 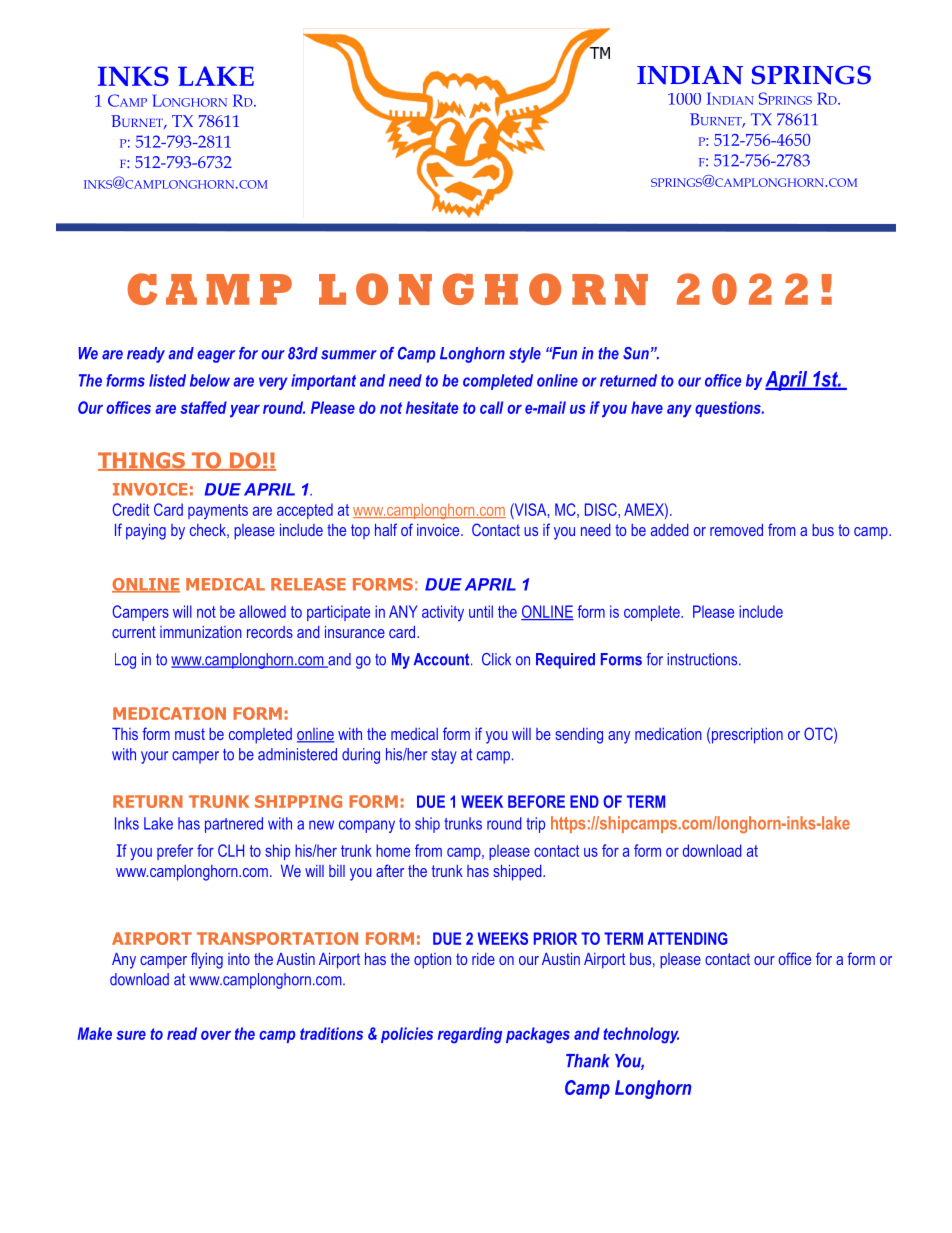 I want to click on Sun, so click(x=636, y=353).
